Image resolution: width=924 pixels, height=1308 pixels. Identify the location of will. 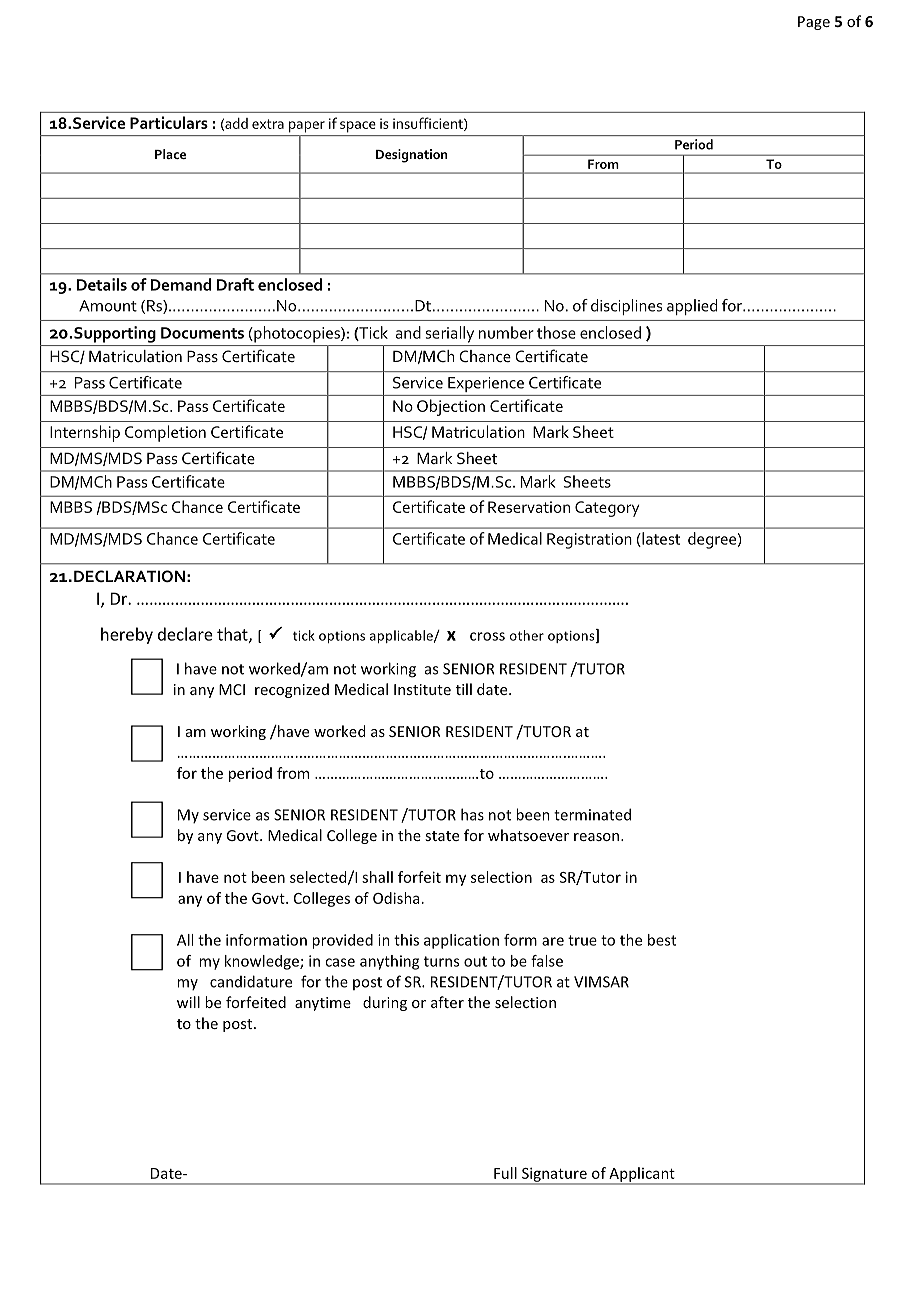
(188, 1002).
